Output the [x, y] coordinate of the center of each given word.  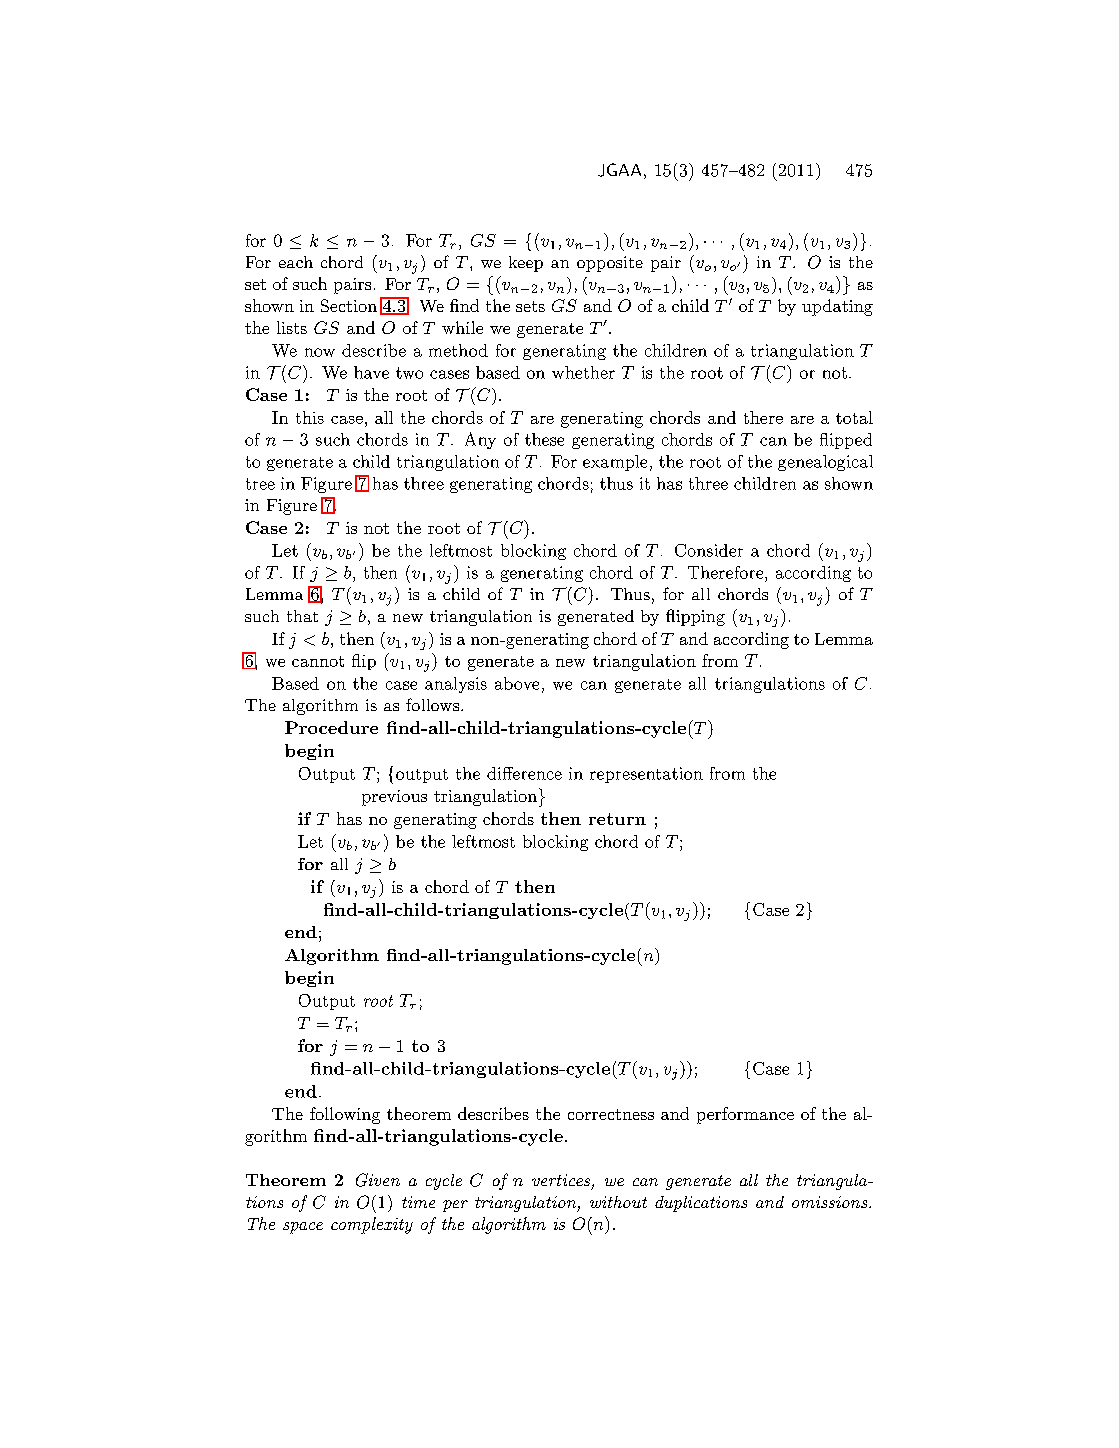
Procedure [331, 727]
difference [524, 773]
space [303, 1228]
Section [349, 305]
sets [530, 306]
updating [837, 307]
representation [646, 775]
